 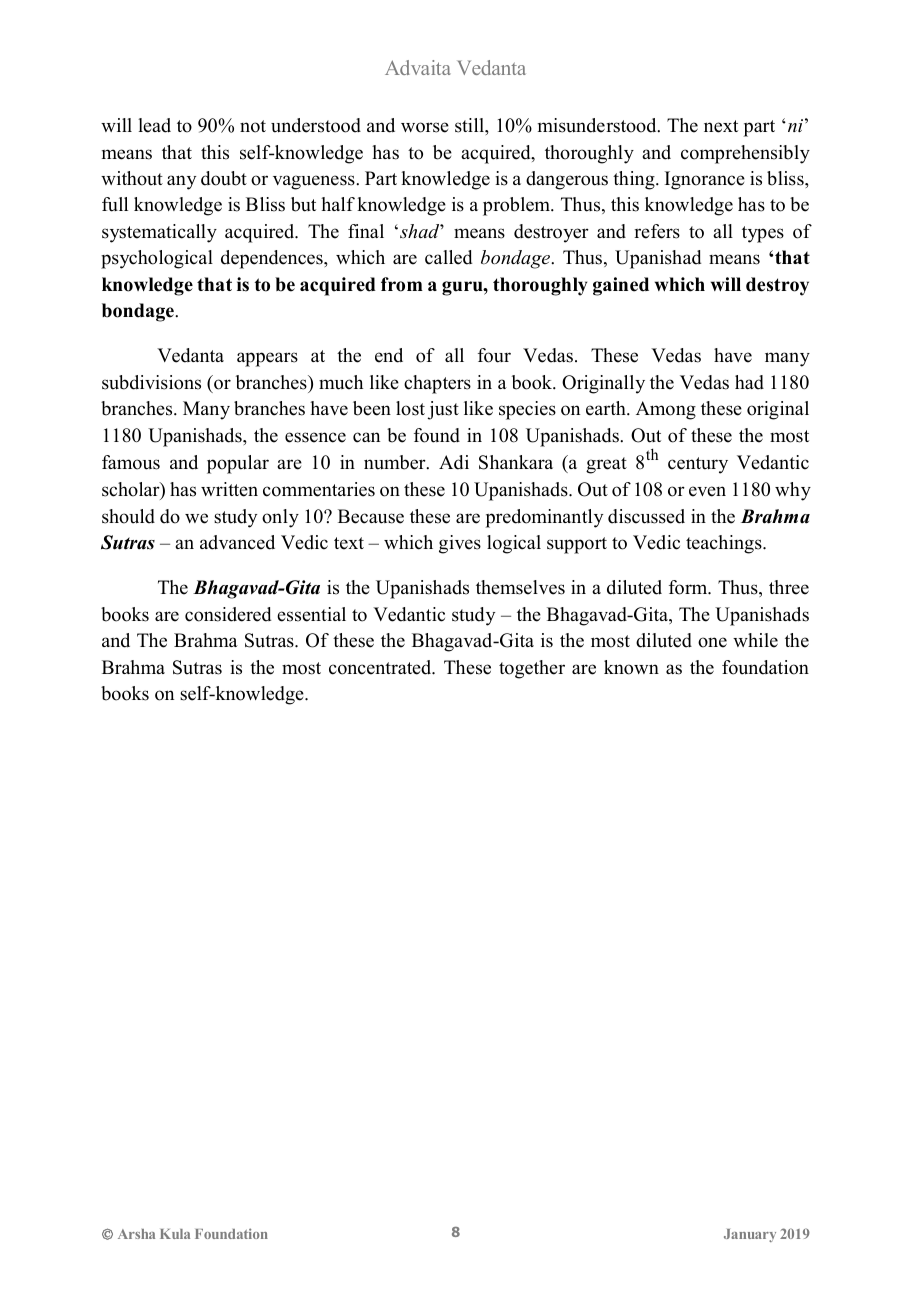 What do you see at coordinates (721, 126) in the page?
I see `next` at bounding box center [721, 126].
